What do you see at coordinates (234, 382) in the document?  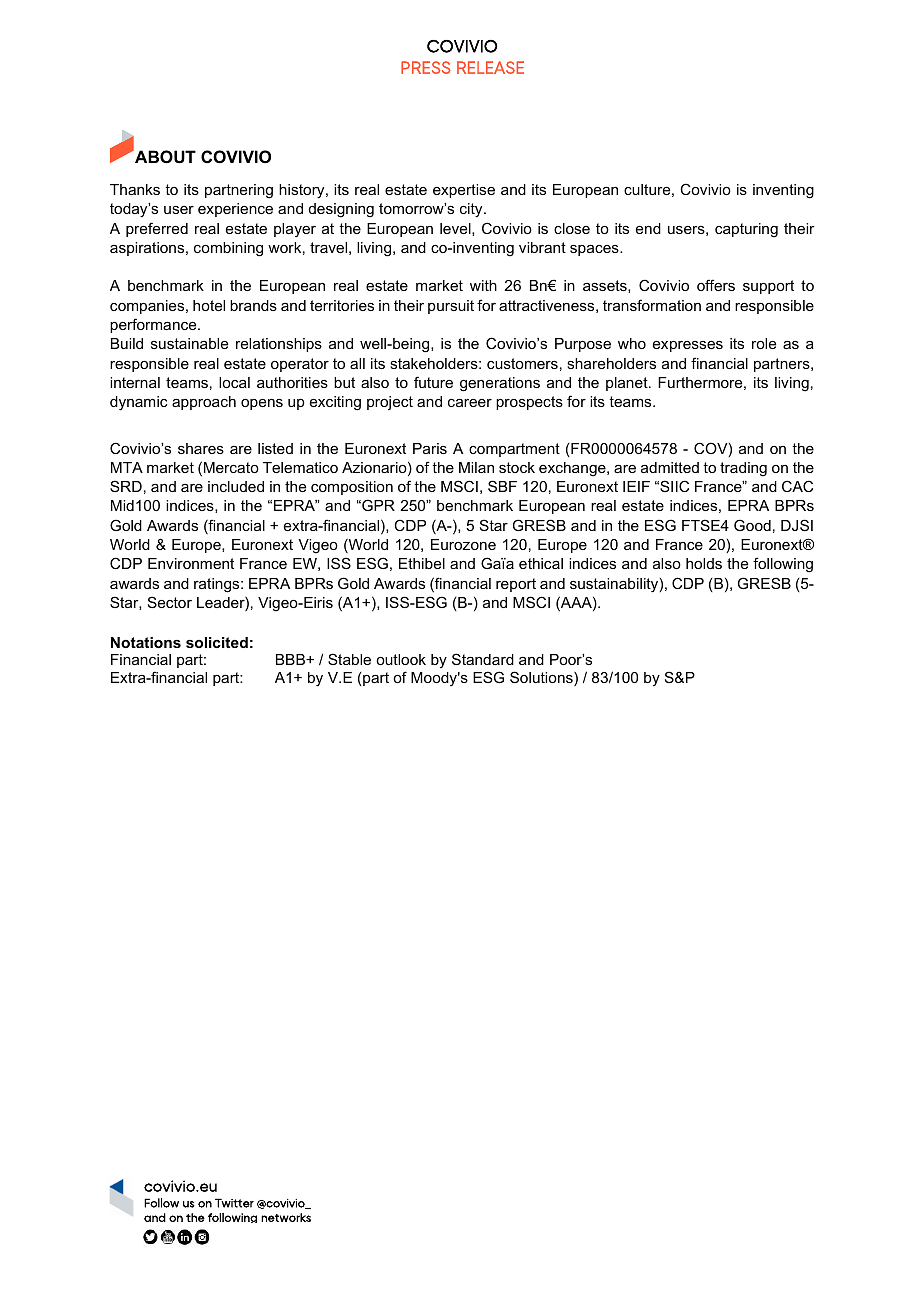 I see `local` at bounding box center [234, 382].
